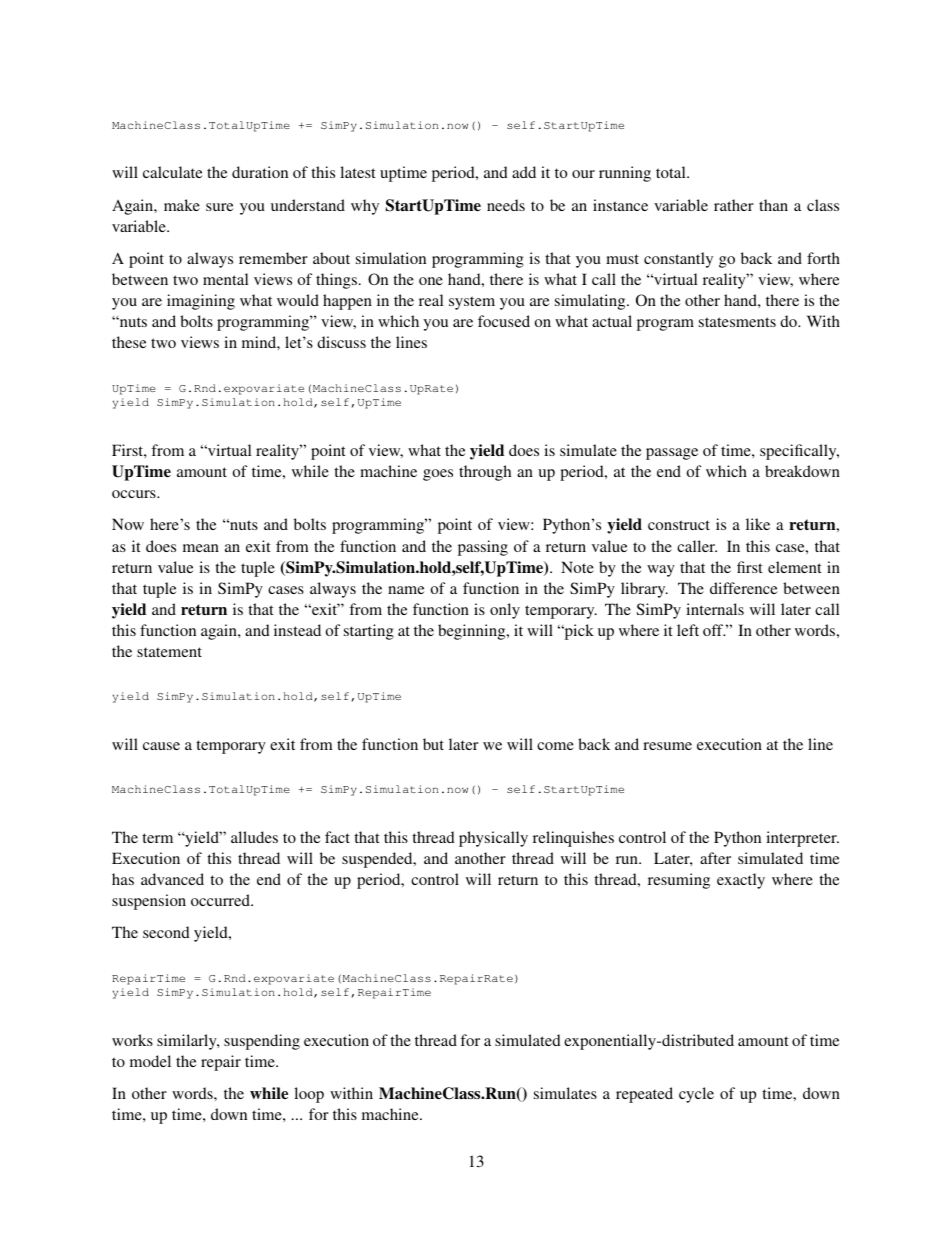  I want to click on loop, so click(309, 1095).
